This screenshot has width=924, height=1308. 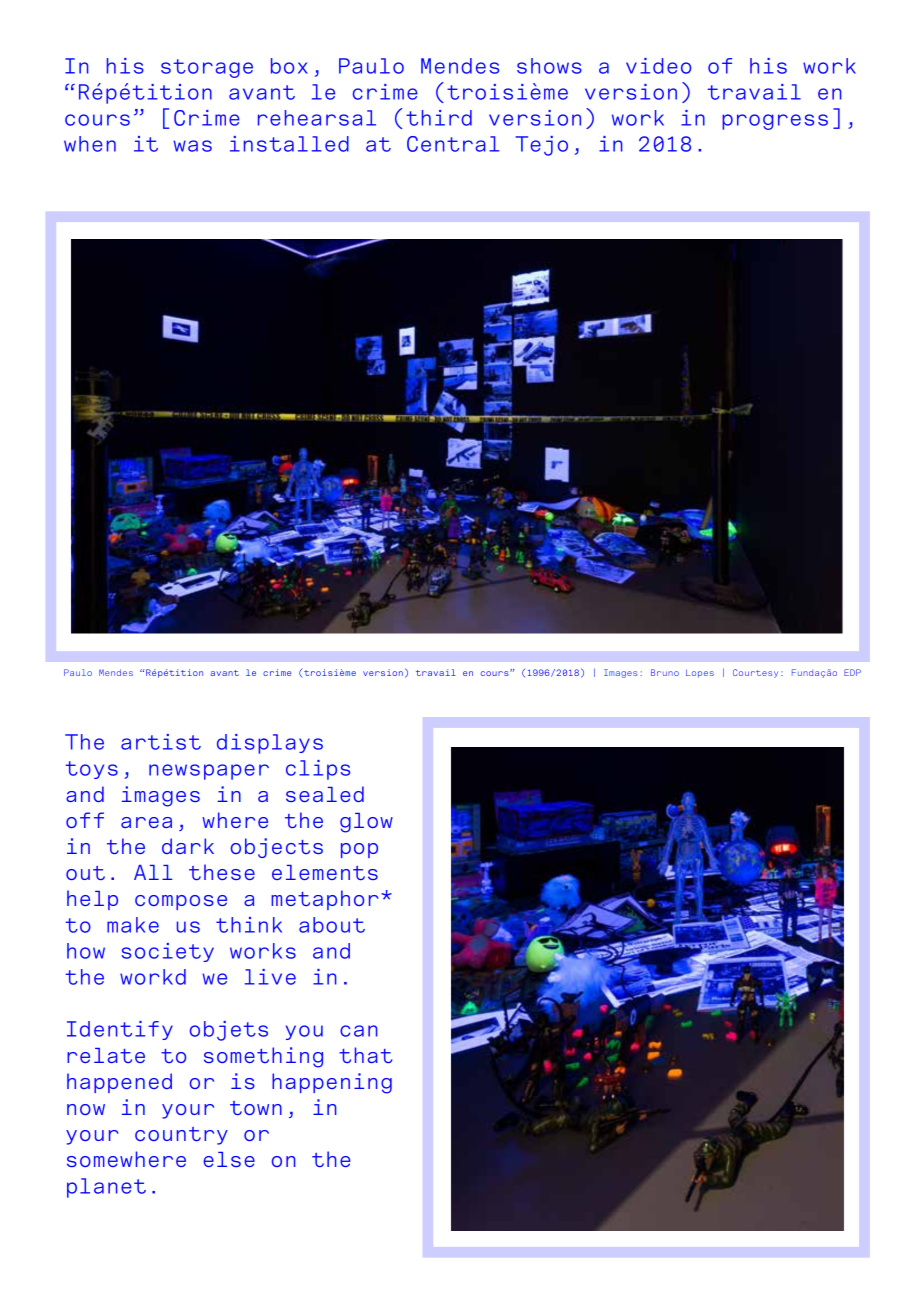 I want to click on progress, so click(x=775, y=122).
